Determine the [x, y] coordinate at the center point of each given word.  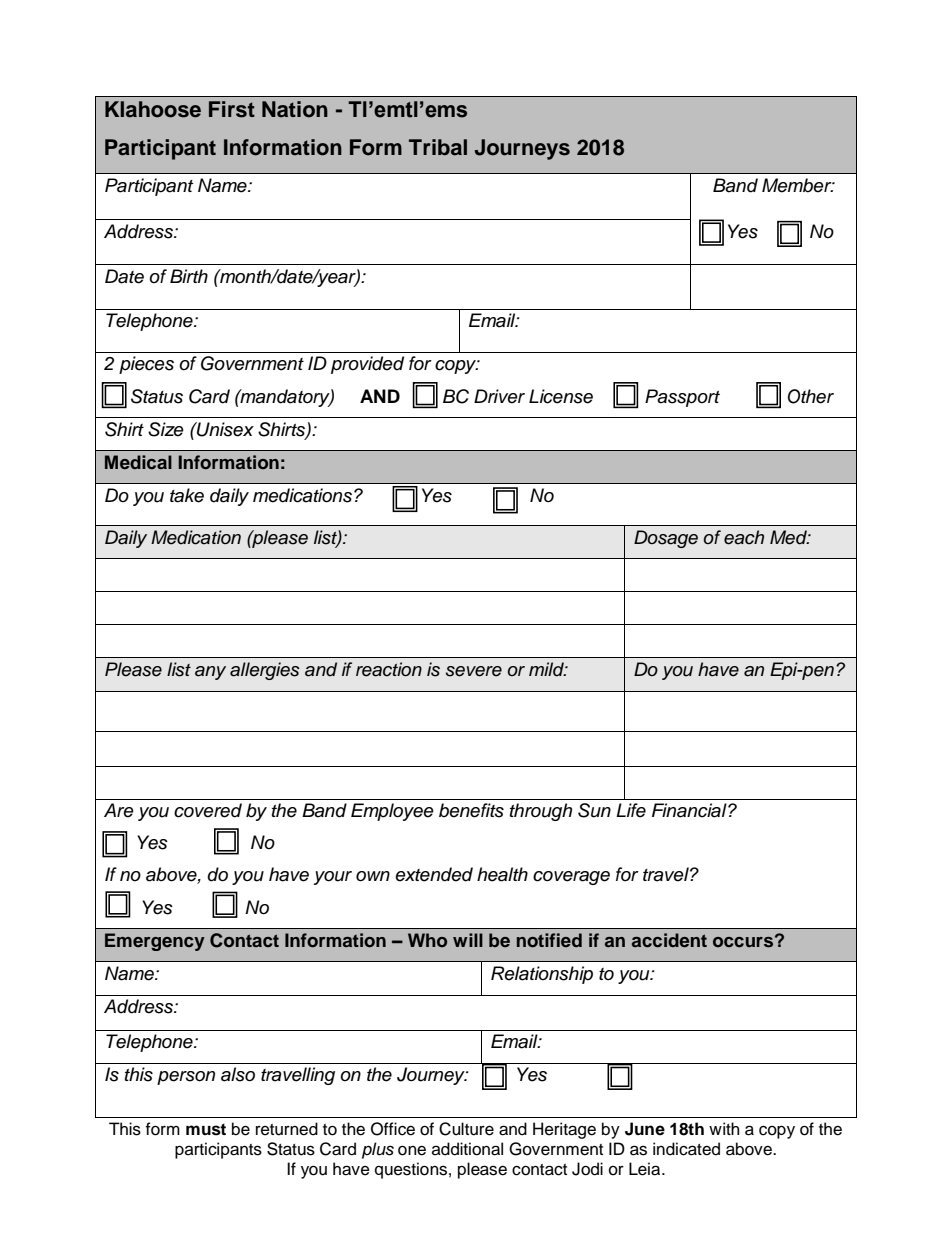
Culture [466, 1129]
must [206, 1129]
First [232, 109]
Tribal [438, 147]
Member [798, 185]
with [724, 1128]
